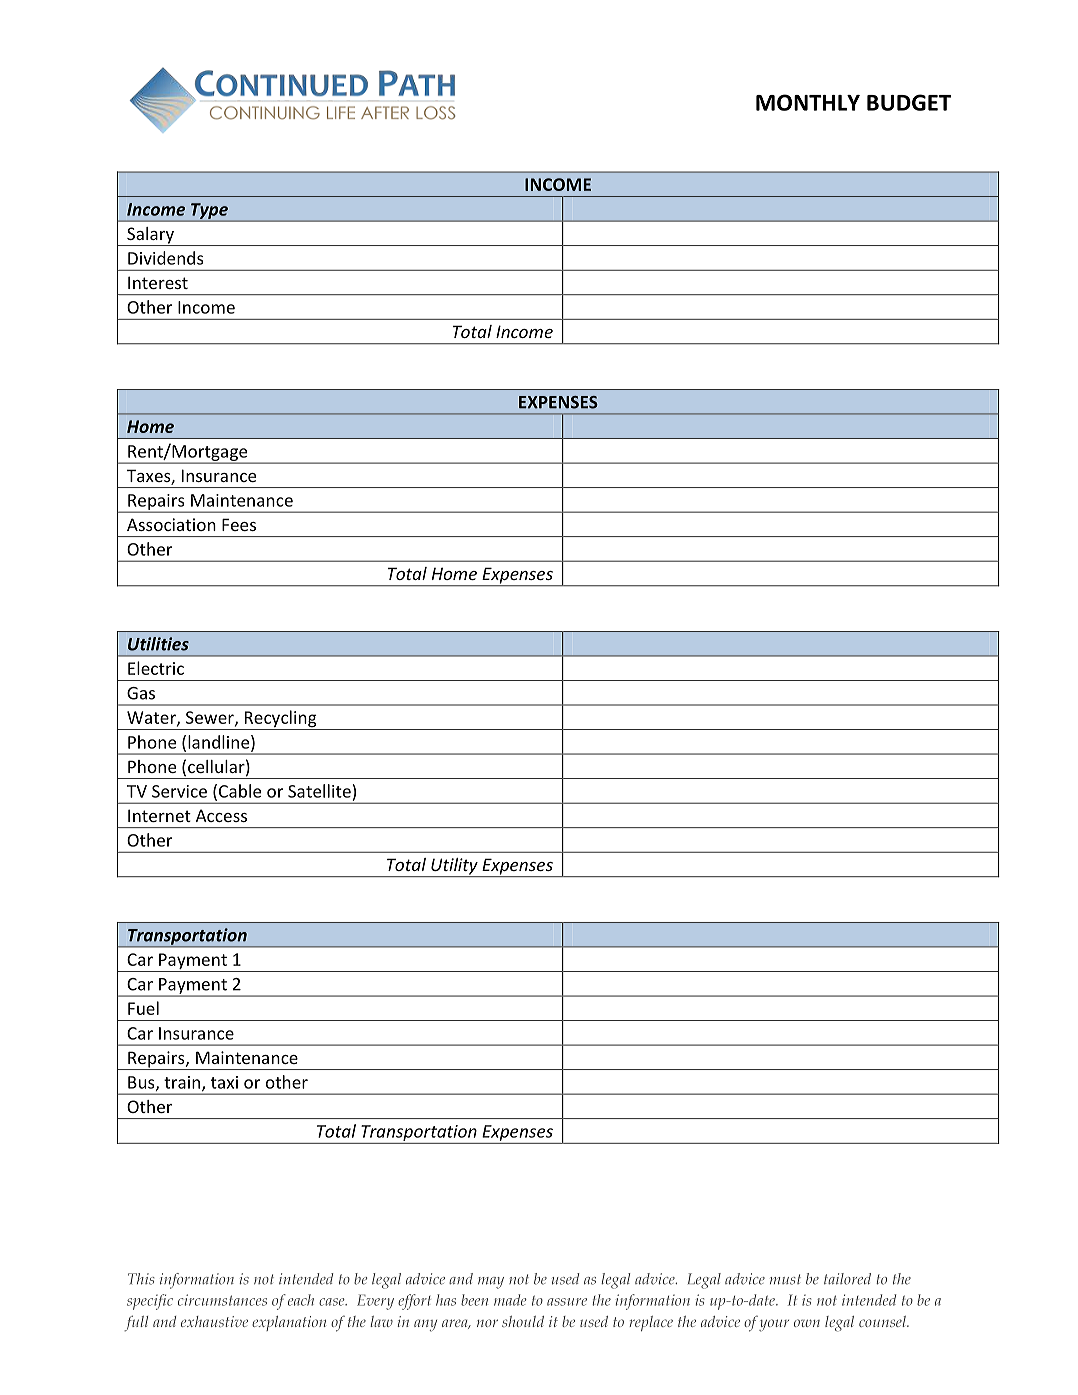 This screenshot has width=1078, height=1395. I want to click on Satellite, so click(320, 791).
